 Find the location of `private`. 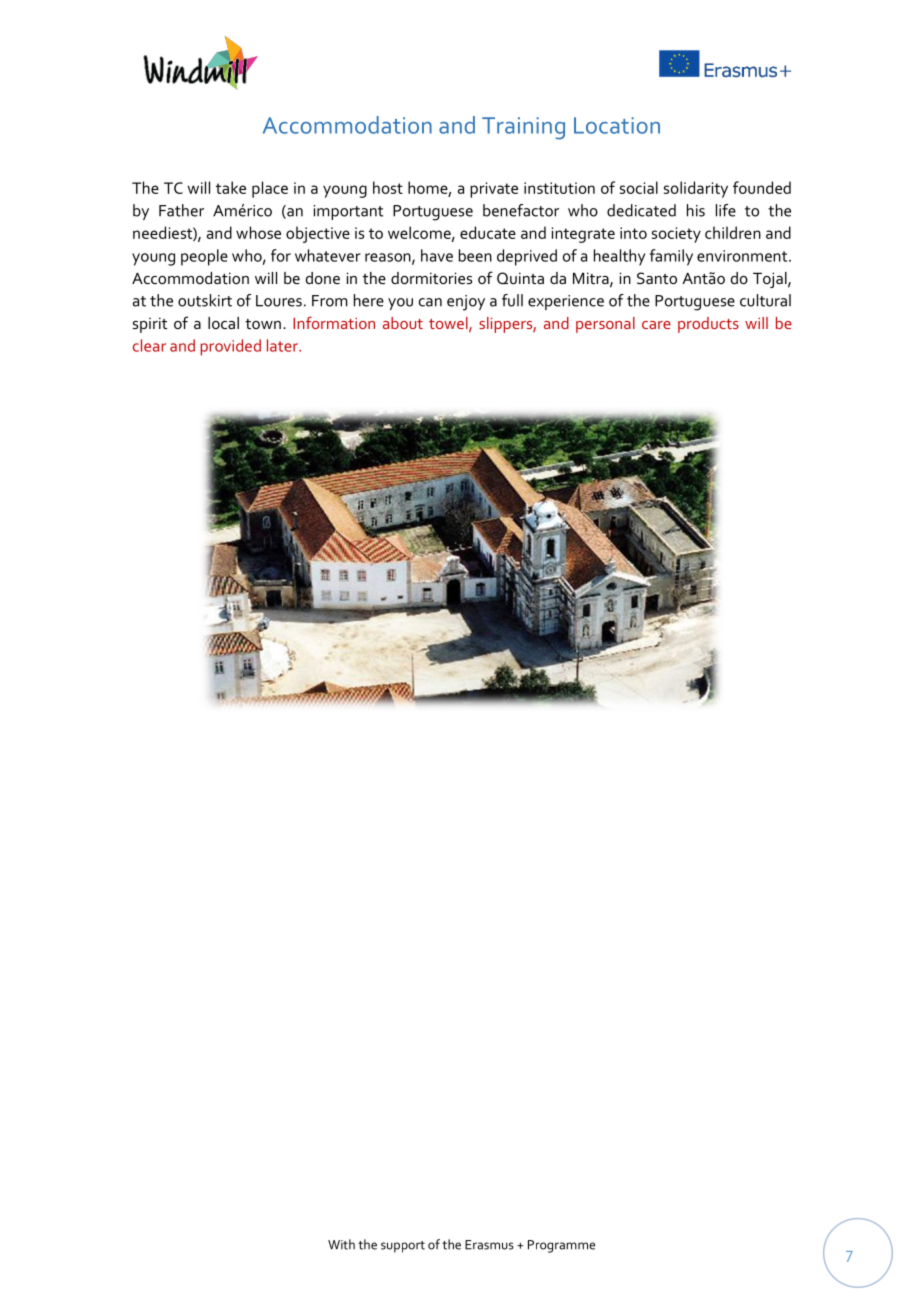

private is located at coordinates (494, 190).
